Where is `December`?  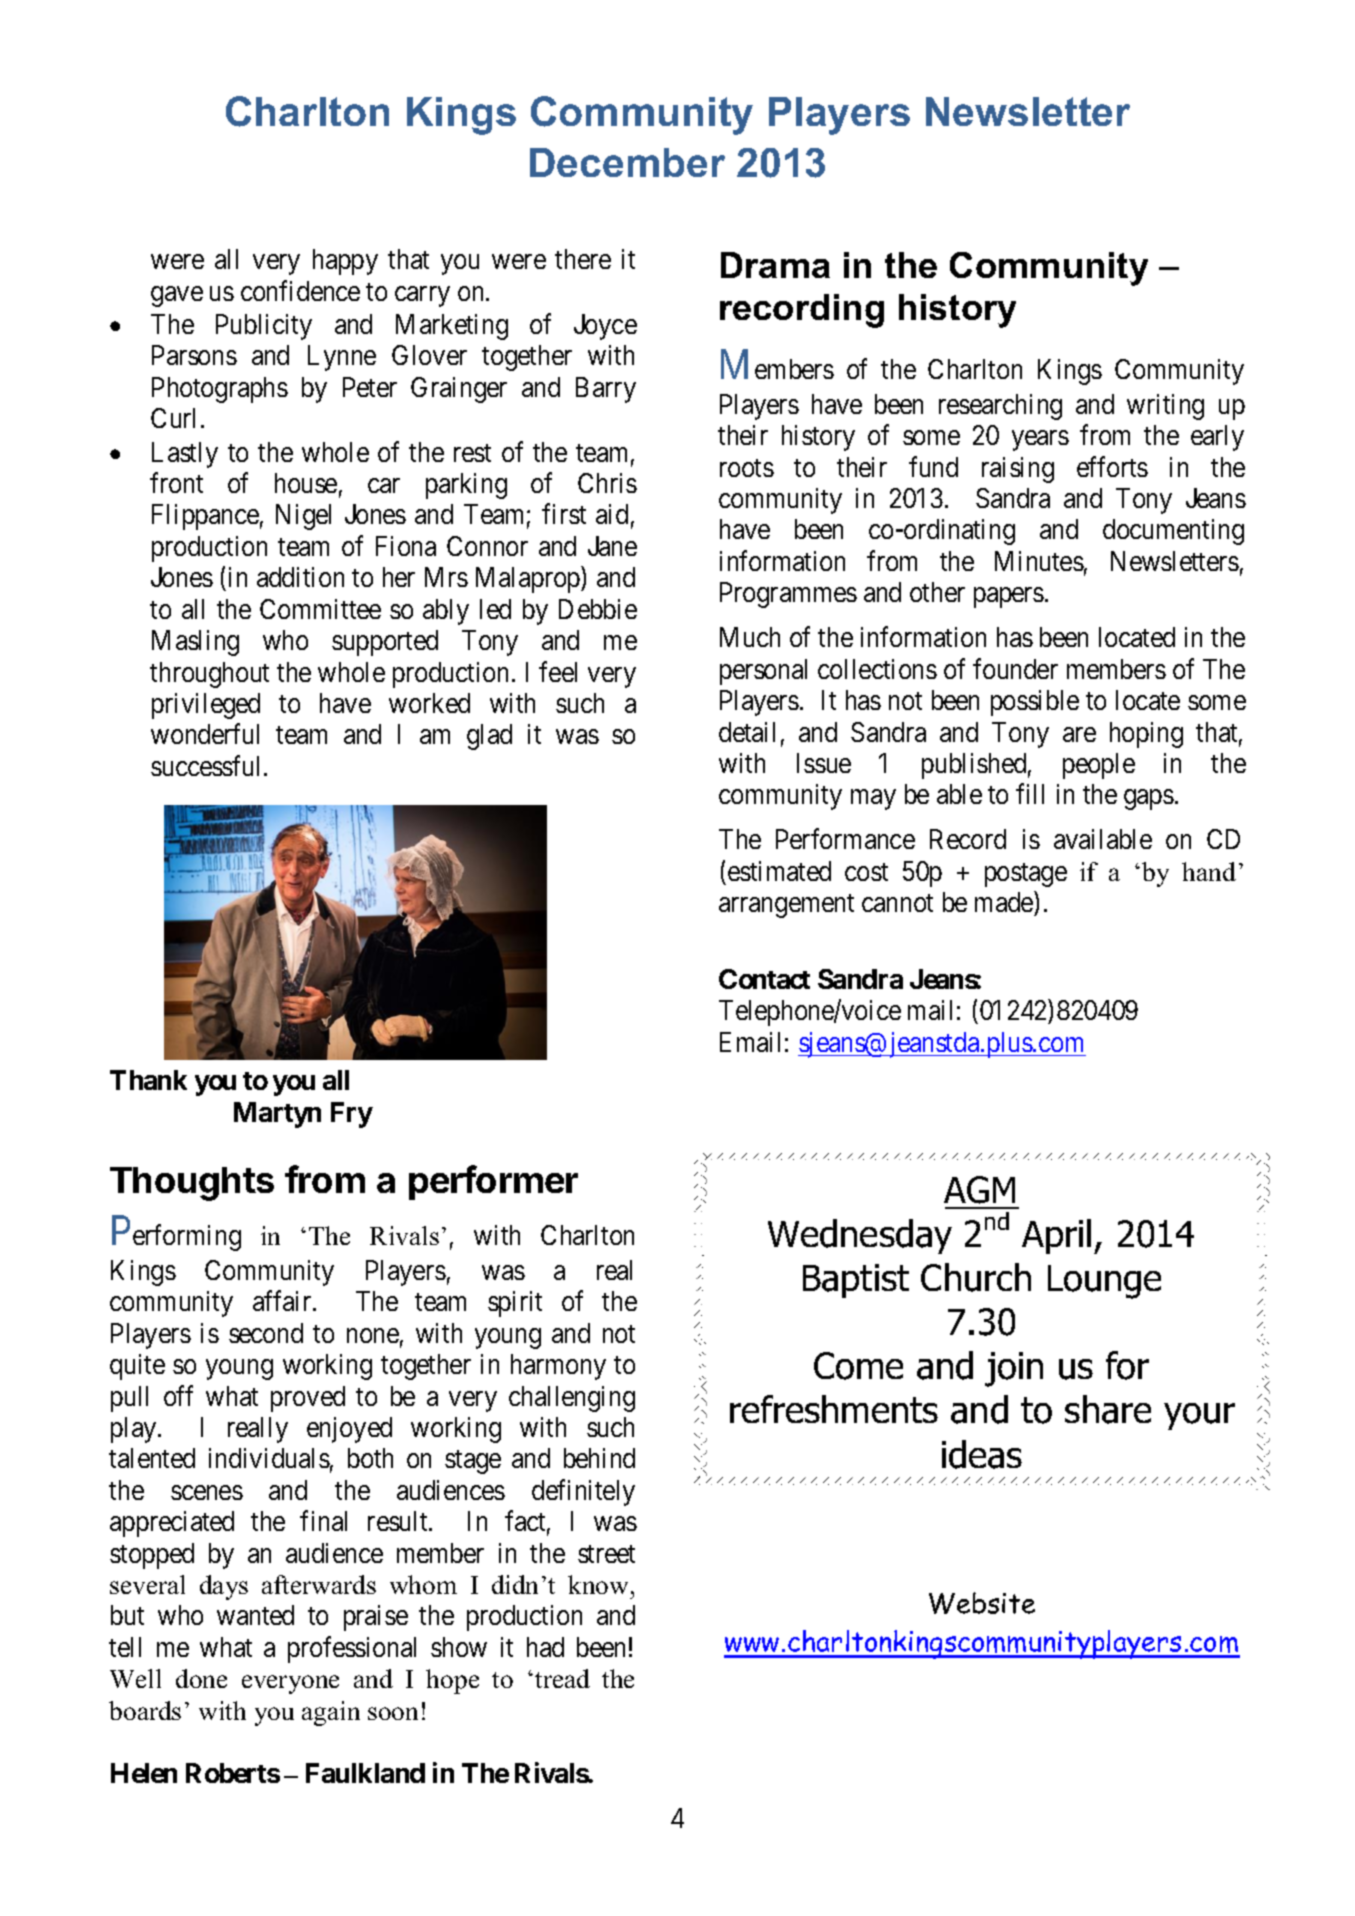
December is located at coordinates (627, 162).
